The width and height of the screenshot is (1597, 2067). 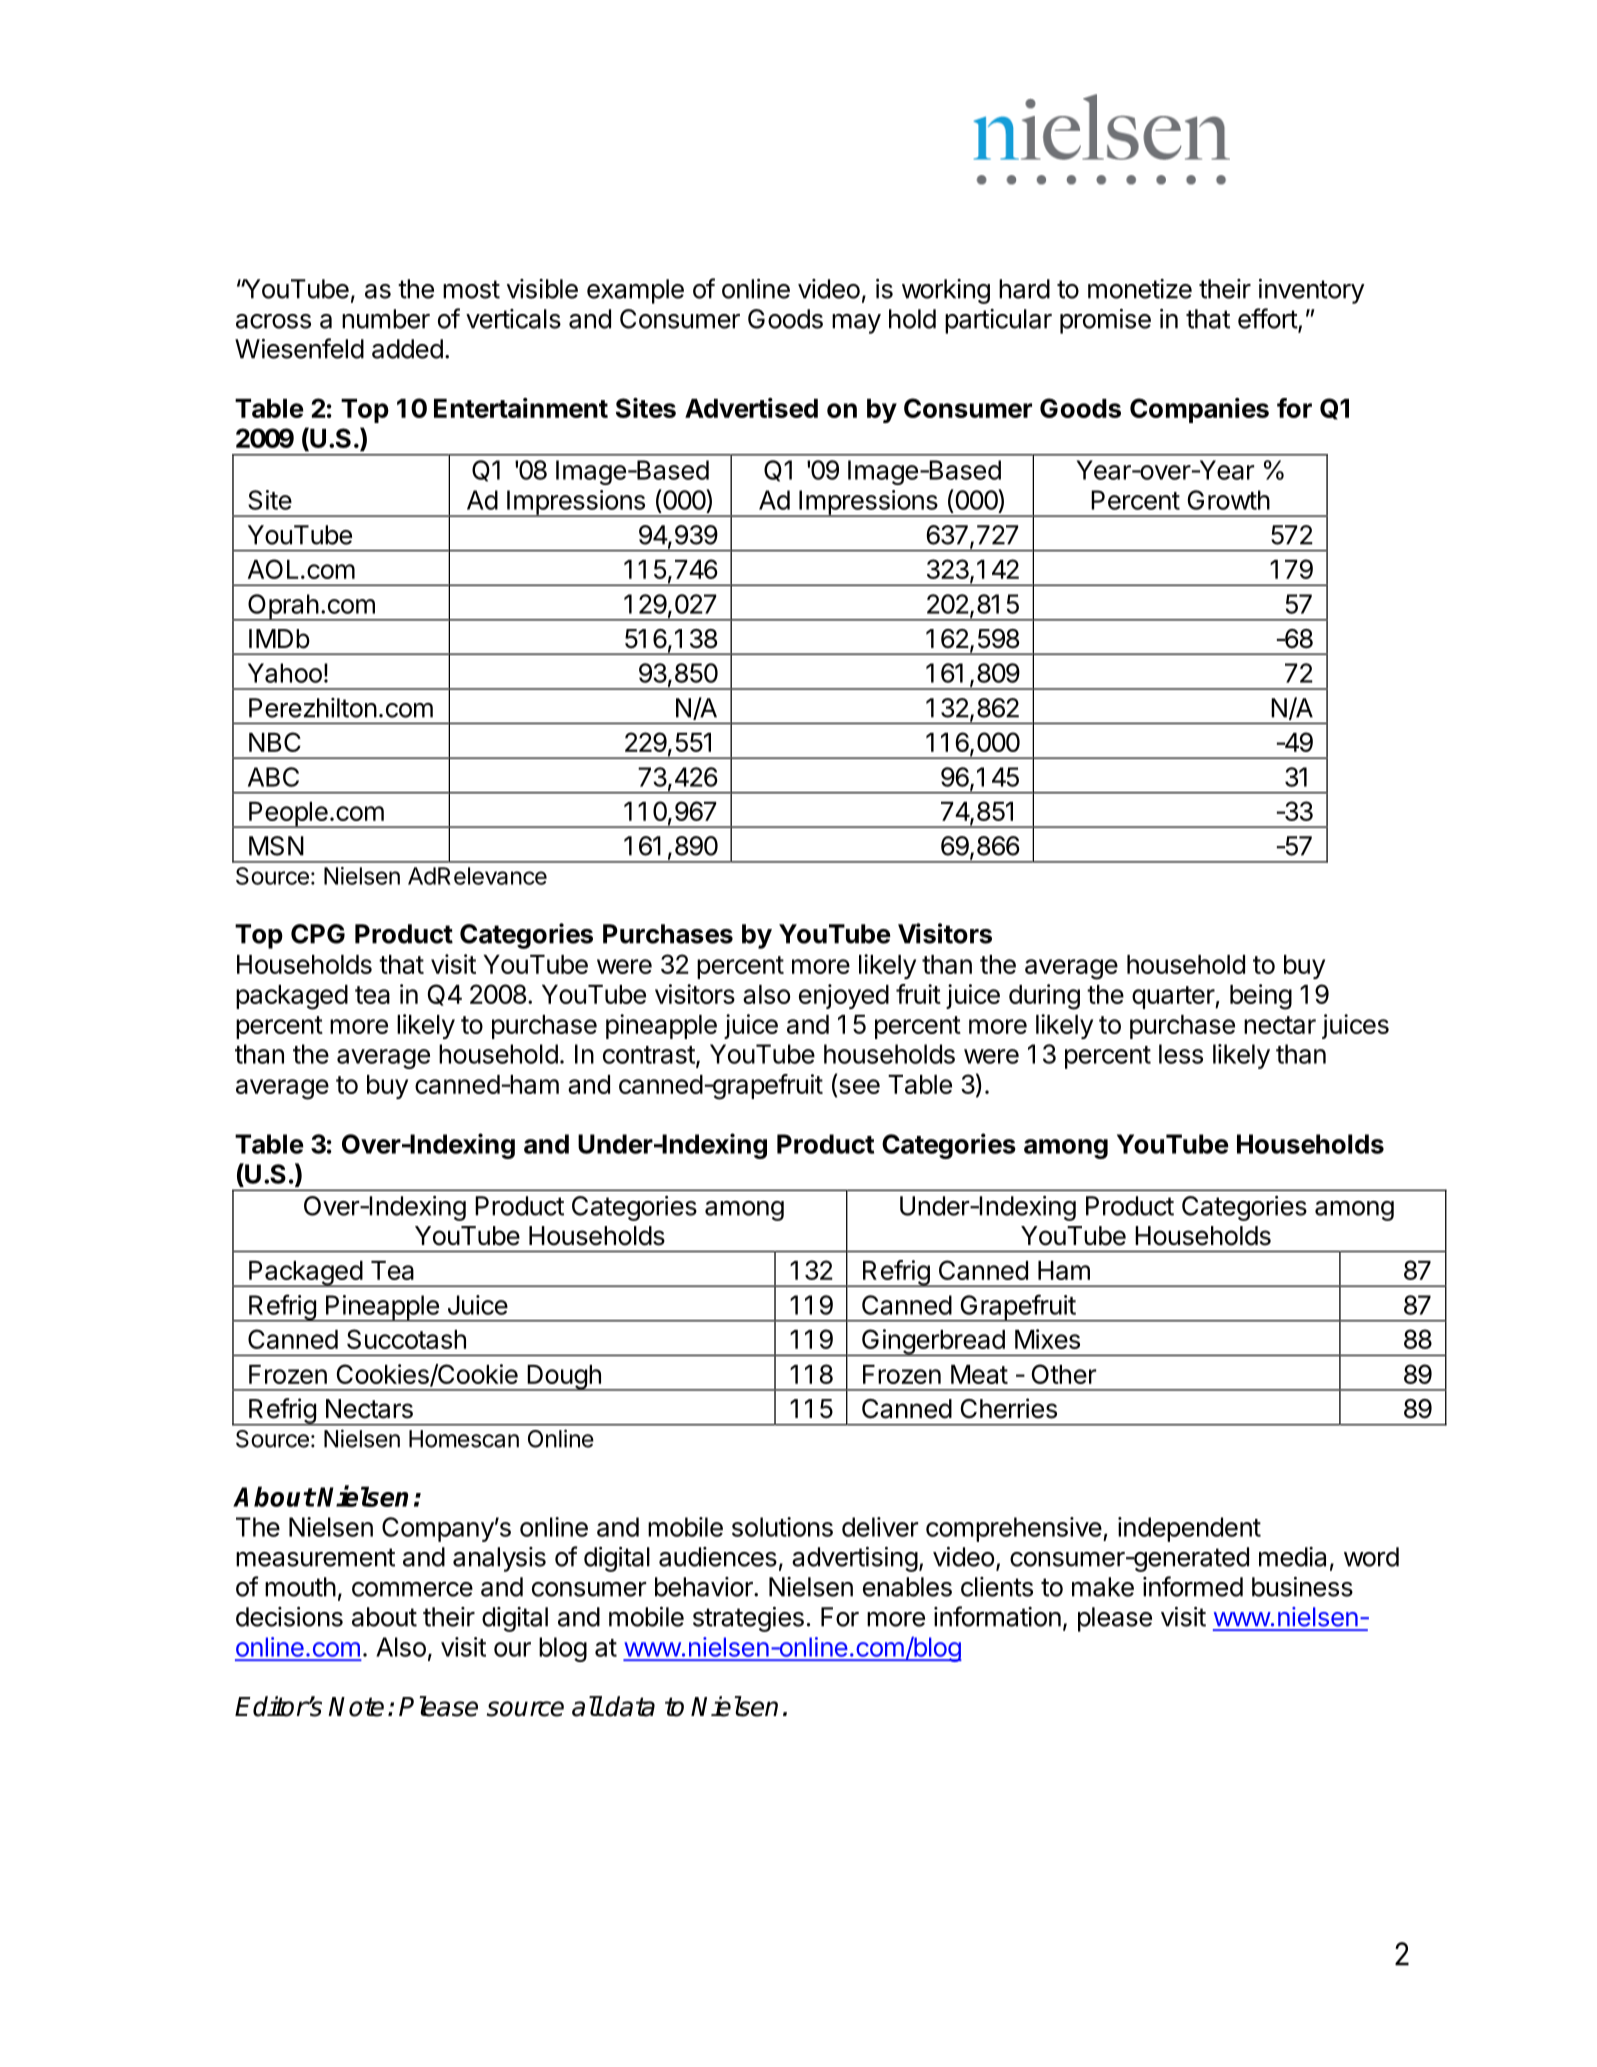 I want to click on enjoyed, so click(x=844, y=996).
